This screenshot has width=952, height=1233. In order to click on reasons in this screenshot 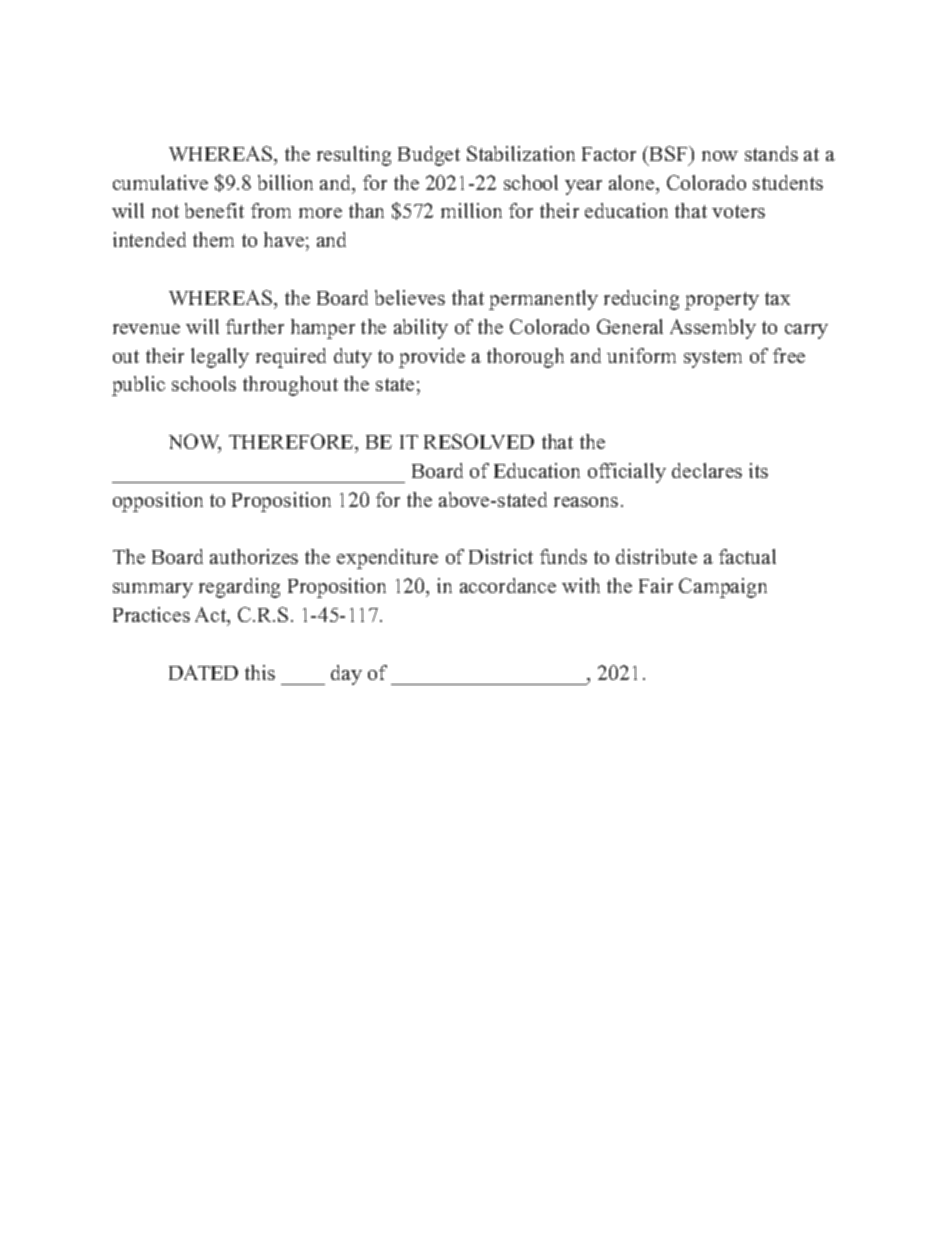, I will do `click(586, 502)`.
